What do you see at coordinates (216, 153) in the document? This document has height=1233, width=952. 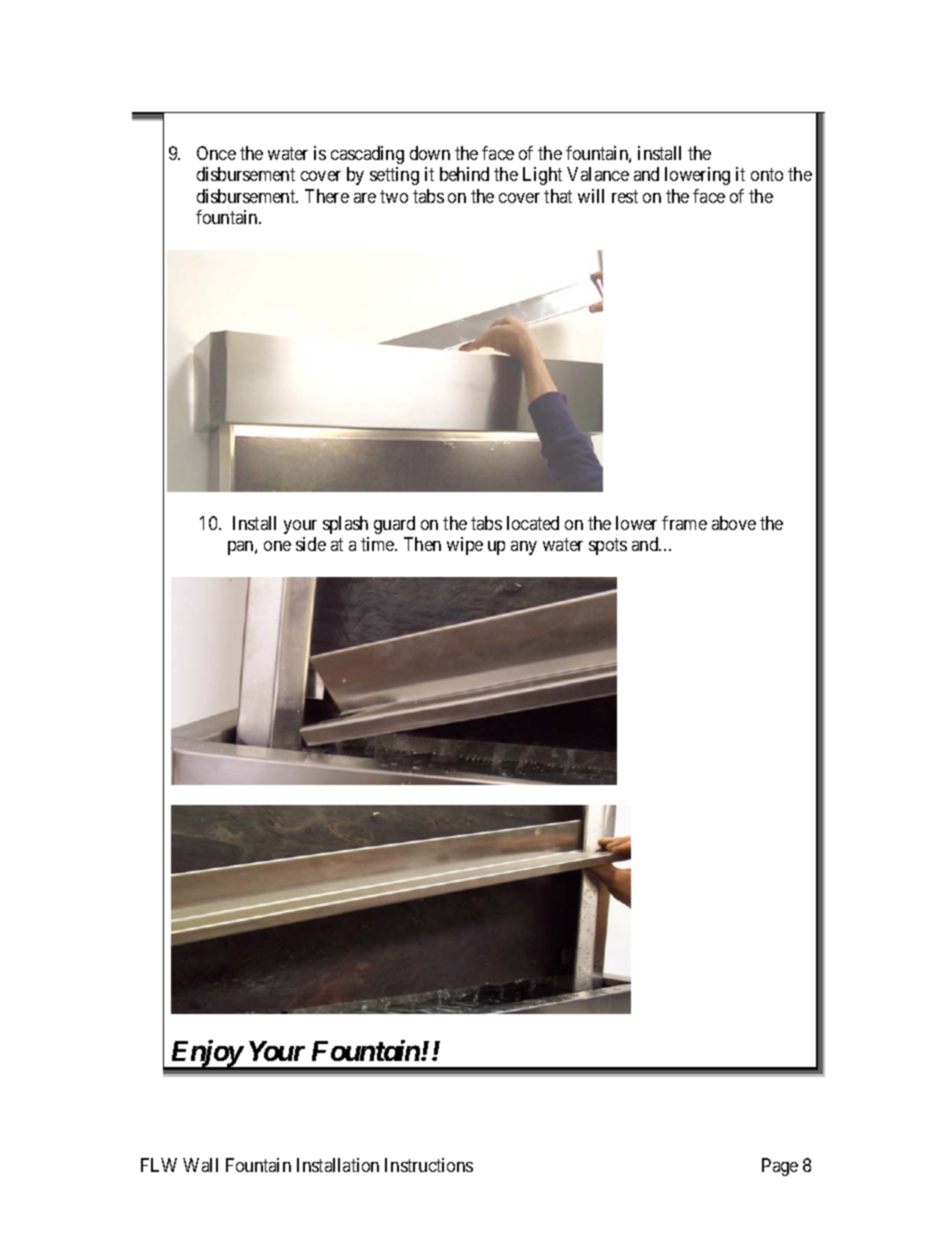 I see `Once` at bounding box center [216, 153].
